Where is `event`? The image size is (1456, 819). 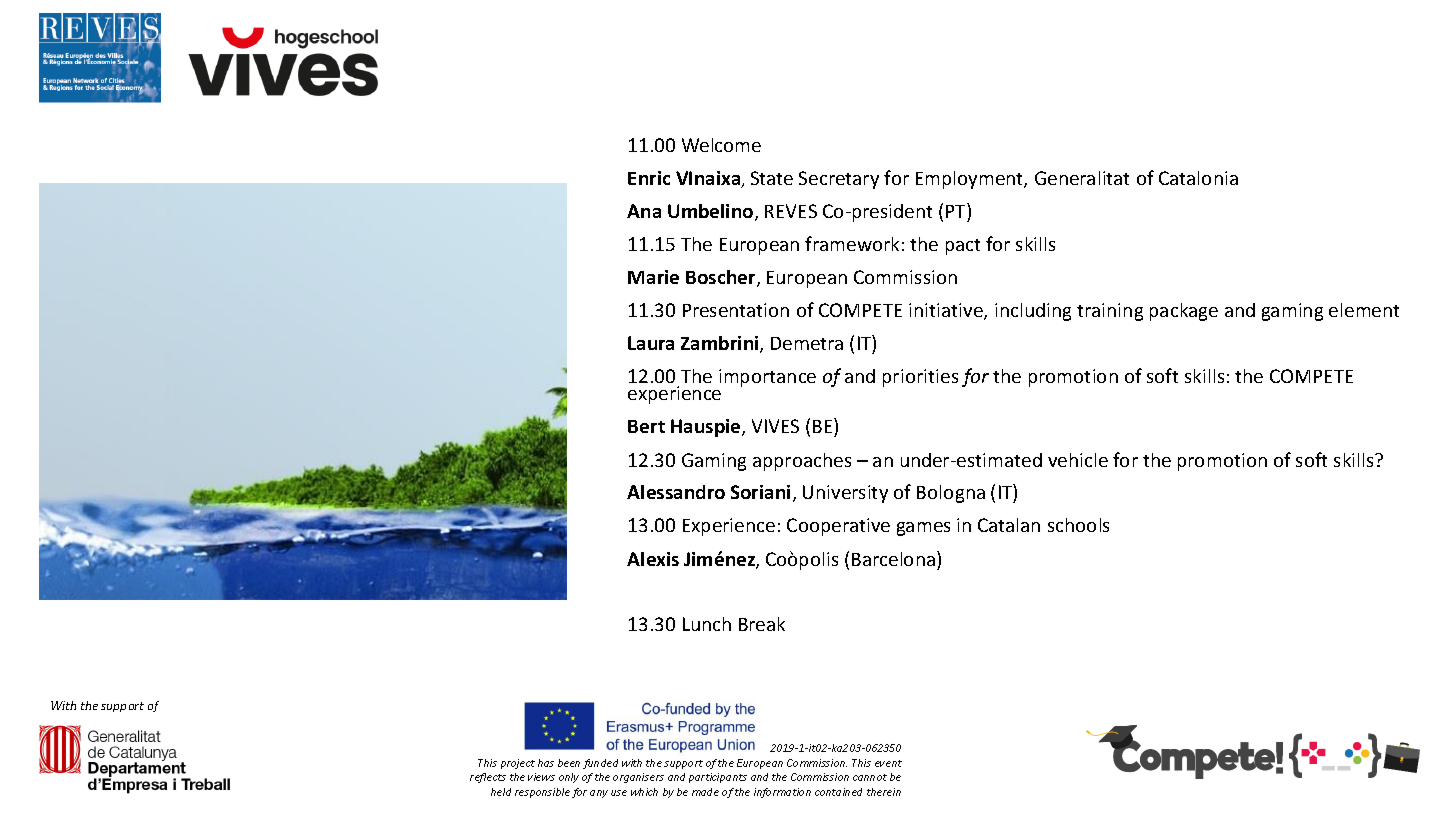 event is located at coordinates (888, 763).
